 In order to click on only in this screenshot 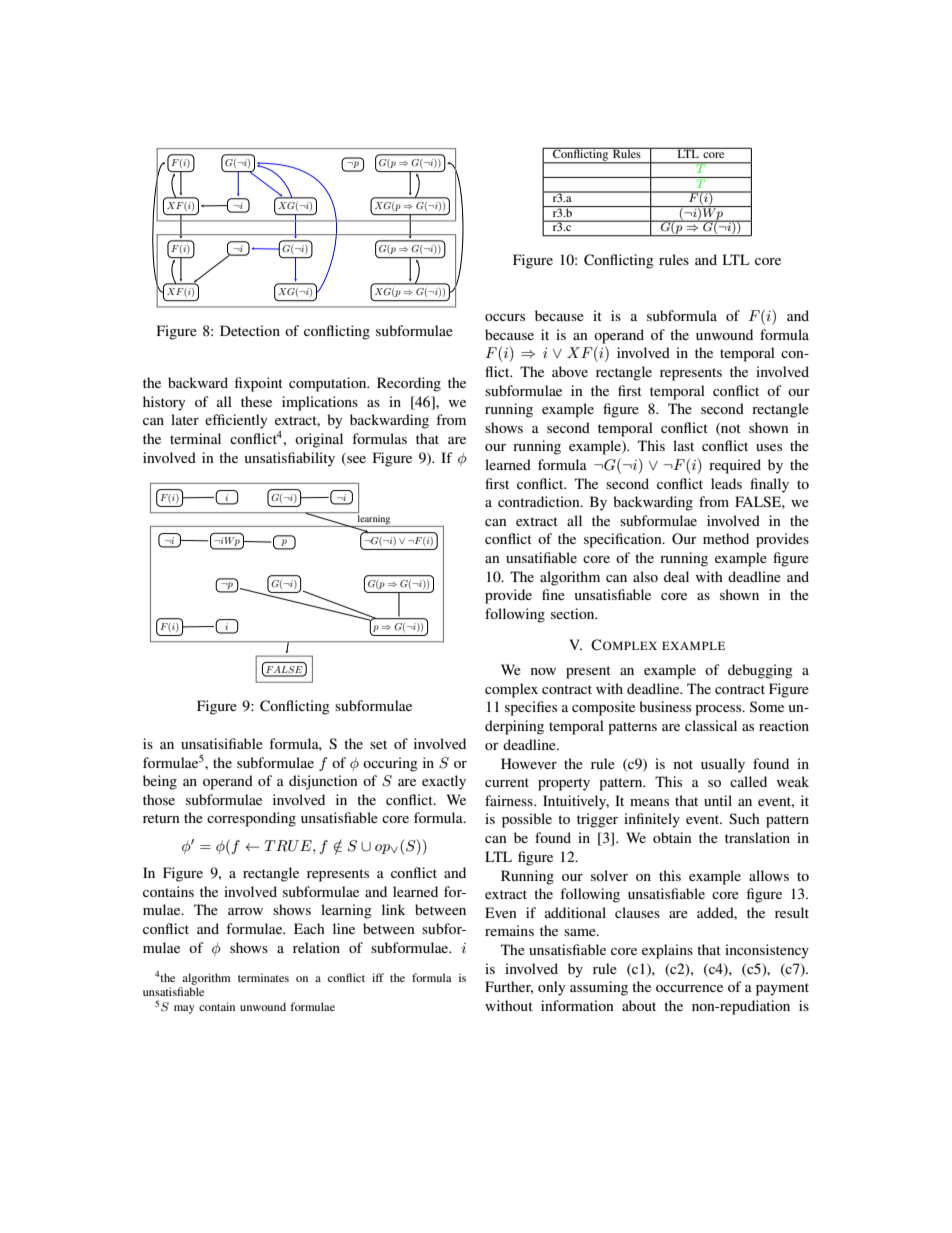, I will do `click(551, 988)`.
